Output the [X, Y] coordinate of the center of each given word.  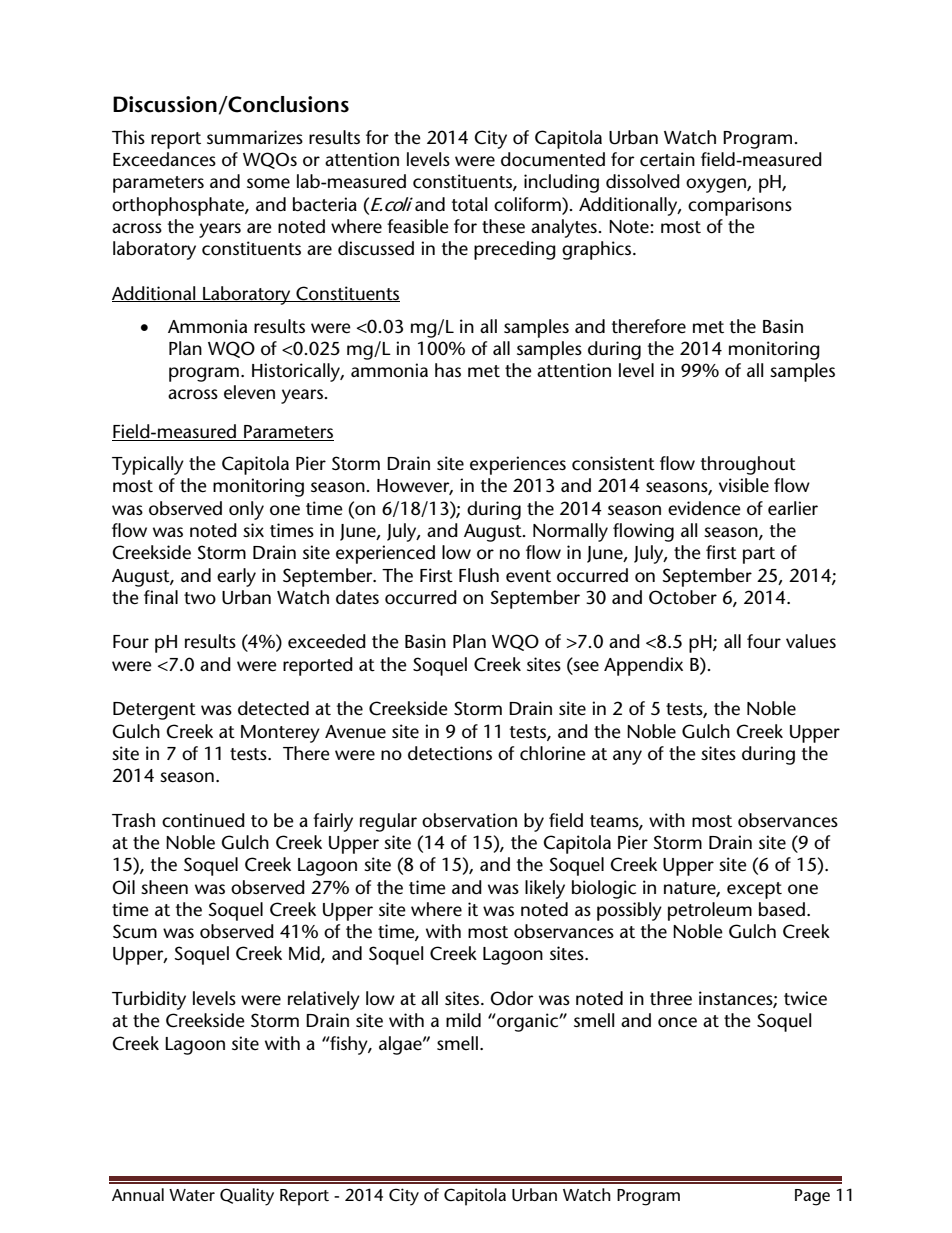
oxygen [717, 185]
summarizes [255, 137]
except [754, 890]
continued [203, 820]
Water [192, 1195]
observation [469, 820]
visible [744, 485]
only [246, 510]
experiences [518, 465]
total [469, 204]
